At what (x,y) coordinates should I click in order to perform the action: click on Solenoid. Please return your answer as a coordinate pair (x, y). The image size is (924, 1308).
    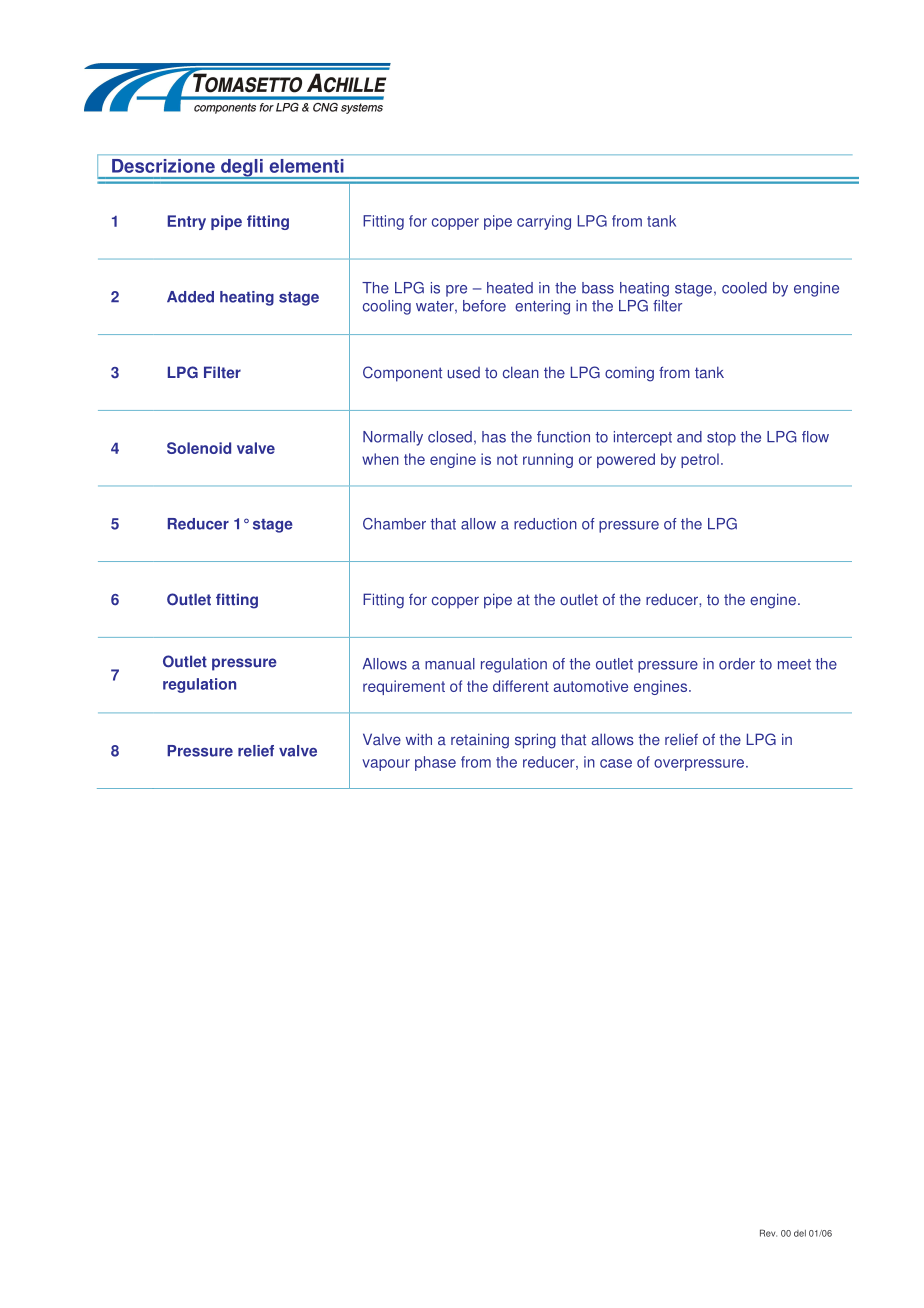
    Looking at the image, I should click on (199, 448).
